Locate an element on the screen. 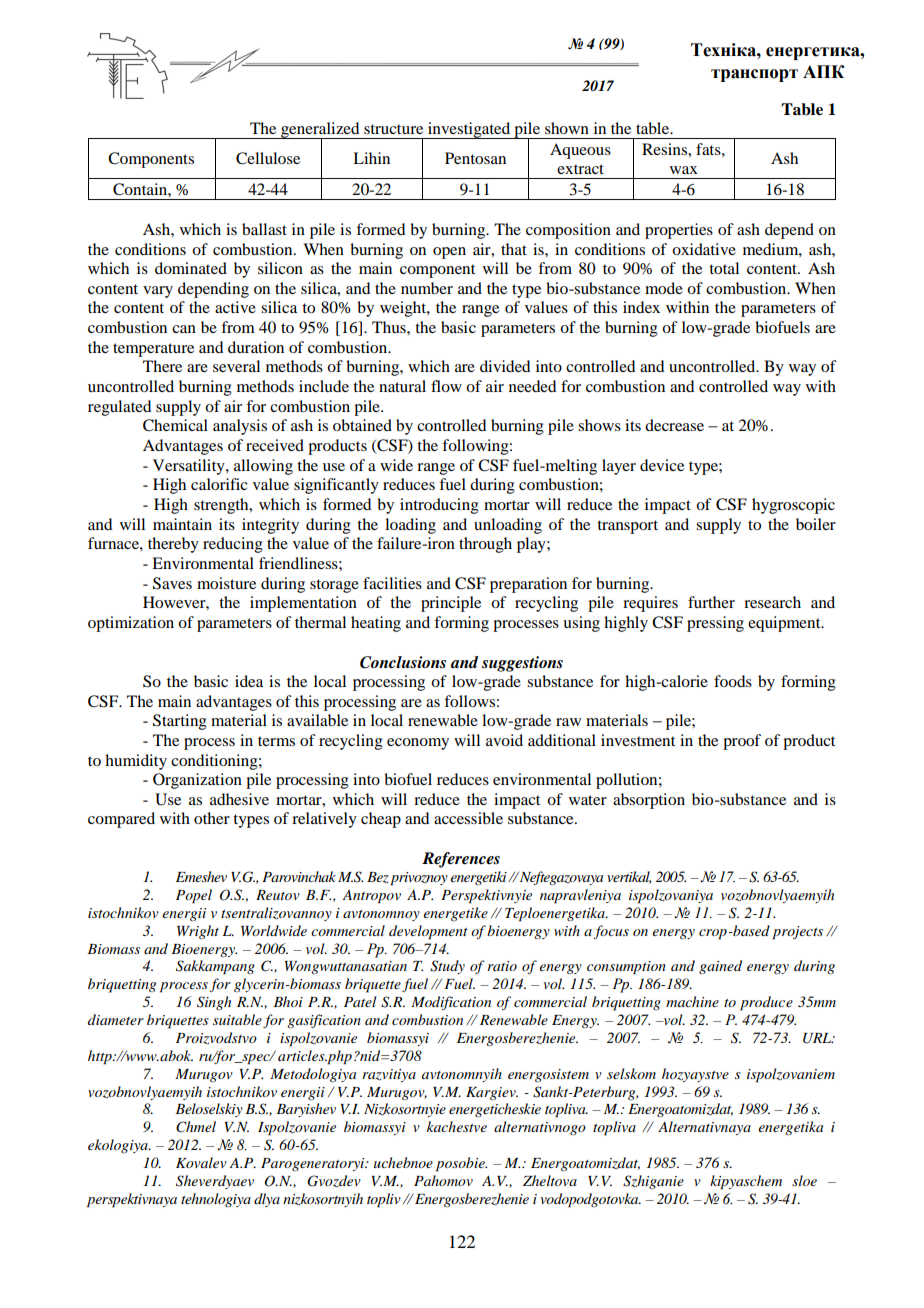 This screenshot has height=1308, width=924. Kovalev is located at coordinates (201, 1162).
